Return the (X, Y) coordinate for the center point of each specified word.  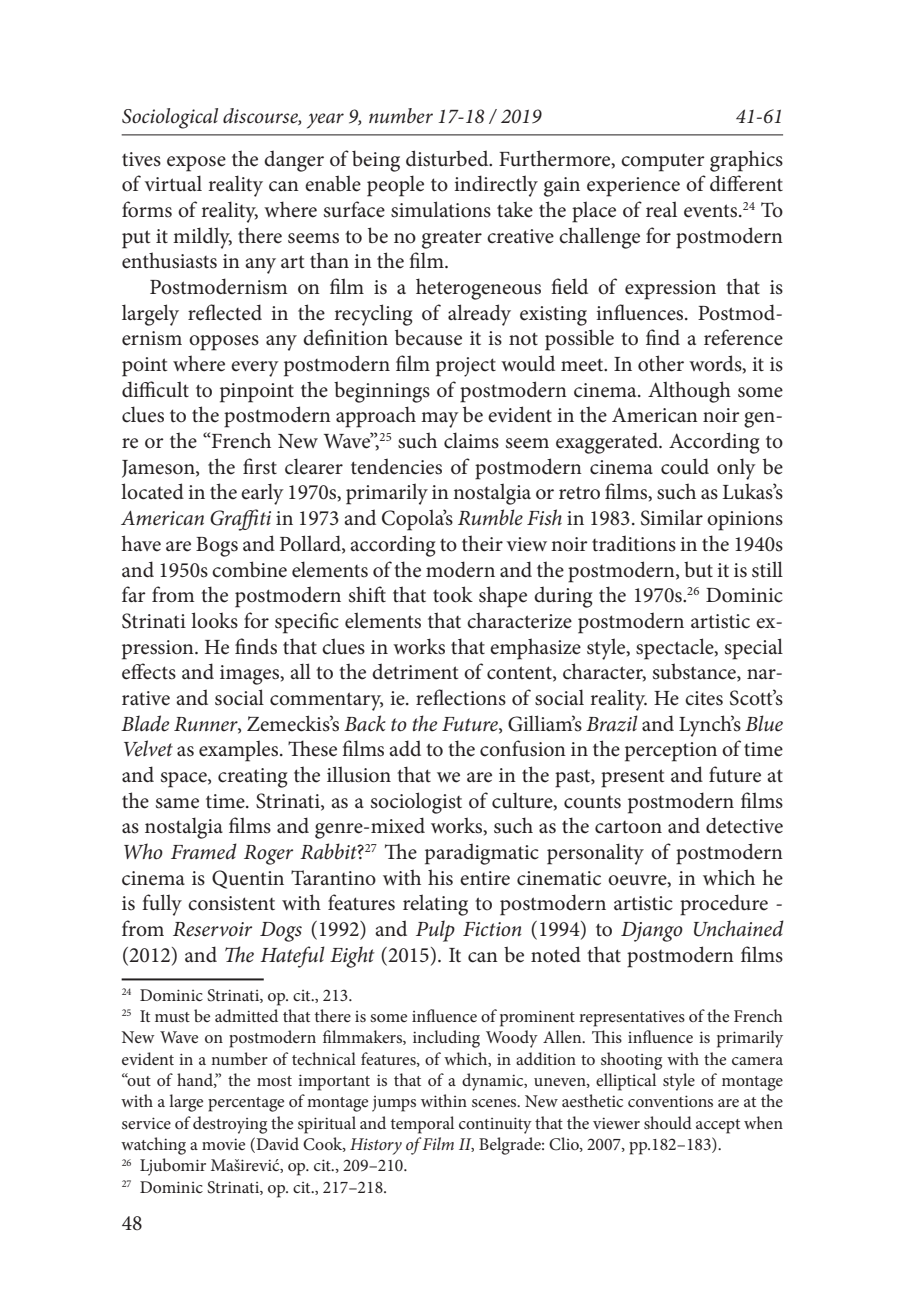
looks (214, 620)
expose (196, 164)
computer (663, 163)
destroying (230, 1125)
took (453, 594)
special (754, 649)
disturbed (448, 158)
